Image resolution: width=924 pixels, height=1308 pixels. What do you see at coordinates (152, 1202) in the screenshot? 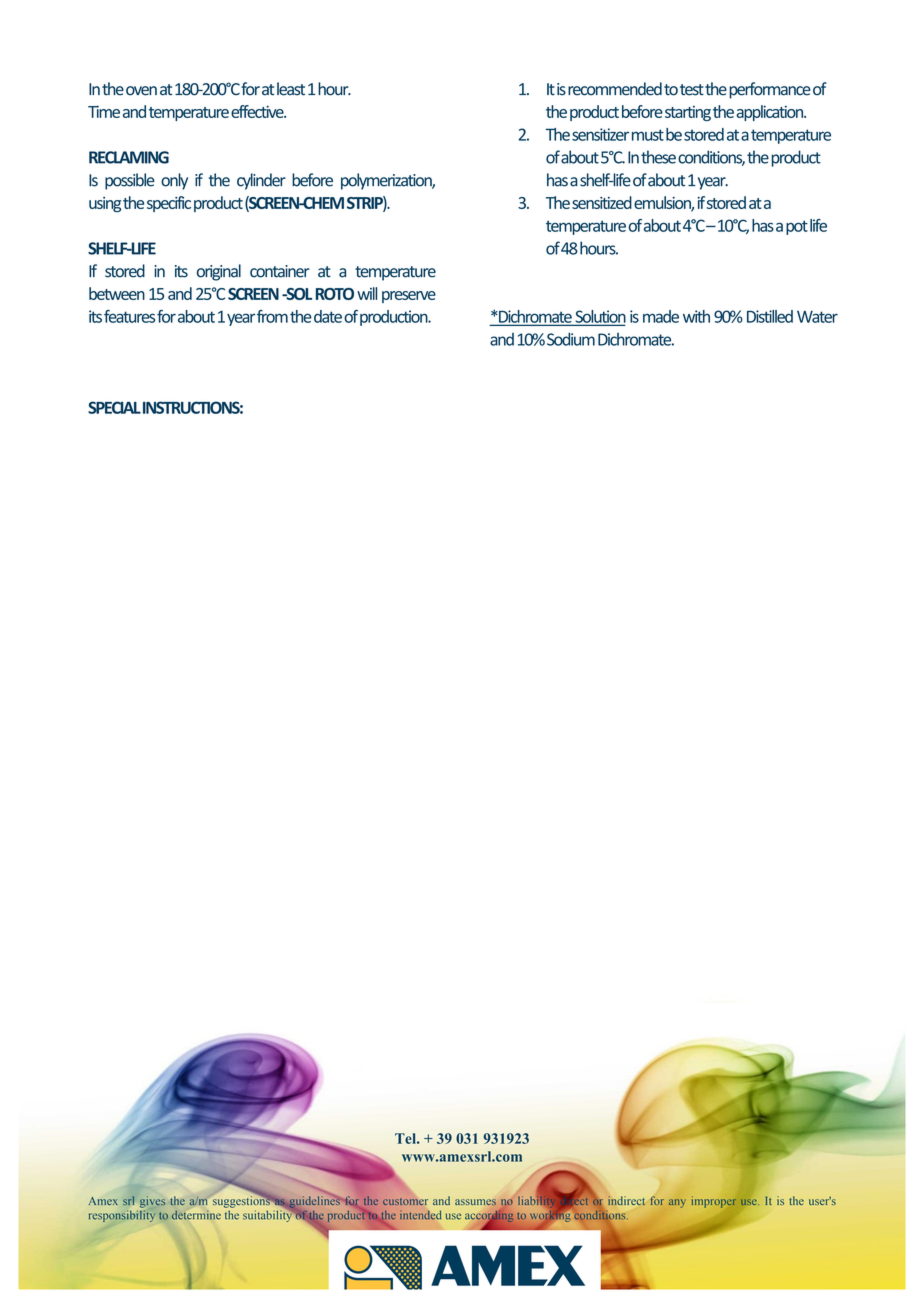
I see `gives` at bounding box center [152, 1202].
